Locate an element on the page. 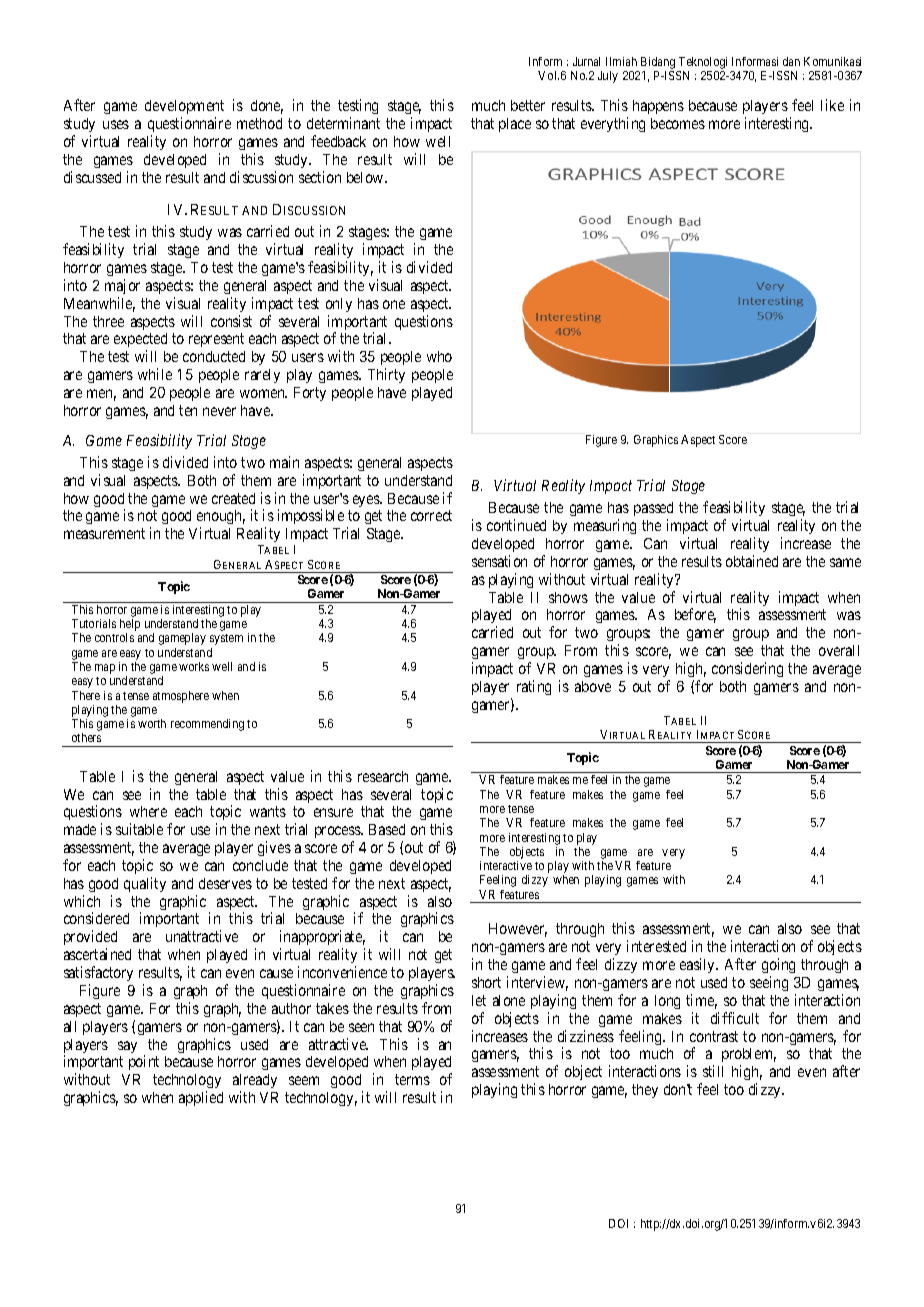  research is located at coordinates (383, 776).
